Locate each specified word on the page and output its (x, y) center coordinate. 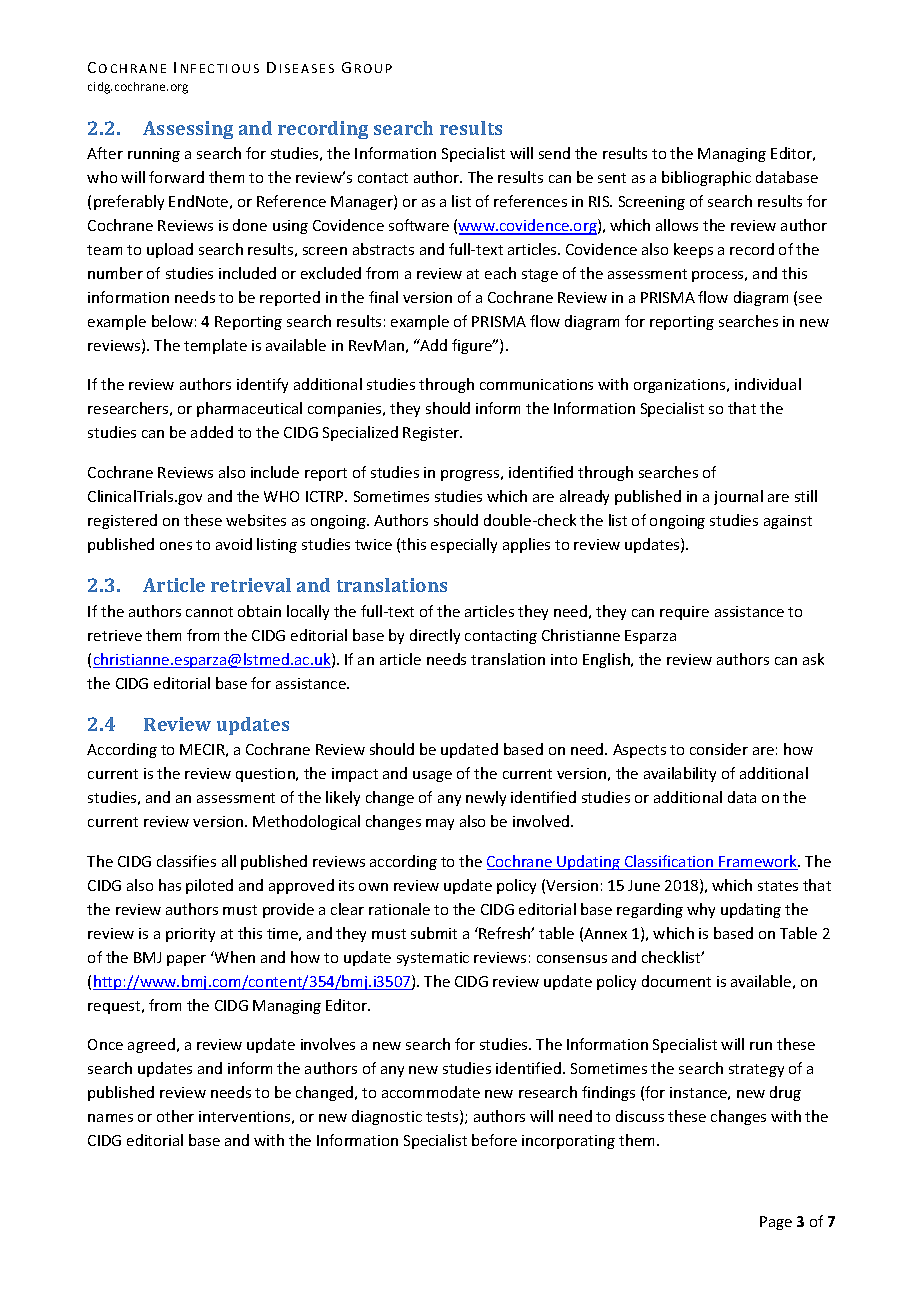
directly (435, 636)
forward (176, 177)
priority (190, 935)
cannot (209, 612)
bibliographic (706, 178)
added (212, 432)
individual (768, 384)
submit (434, 933)
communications (536, 384)
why (701, 910)
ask (813, 659)
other (175, 1116)
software (419, 225)
